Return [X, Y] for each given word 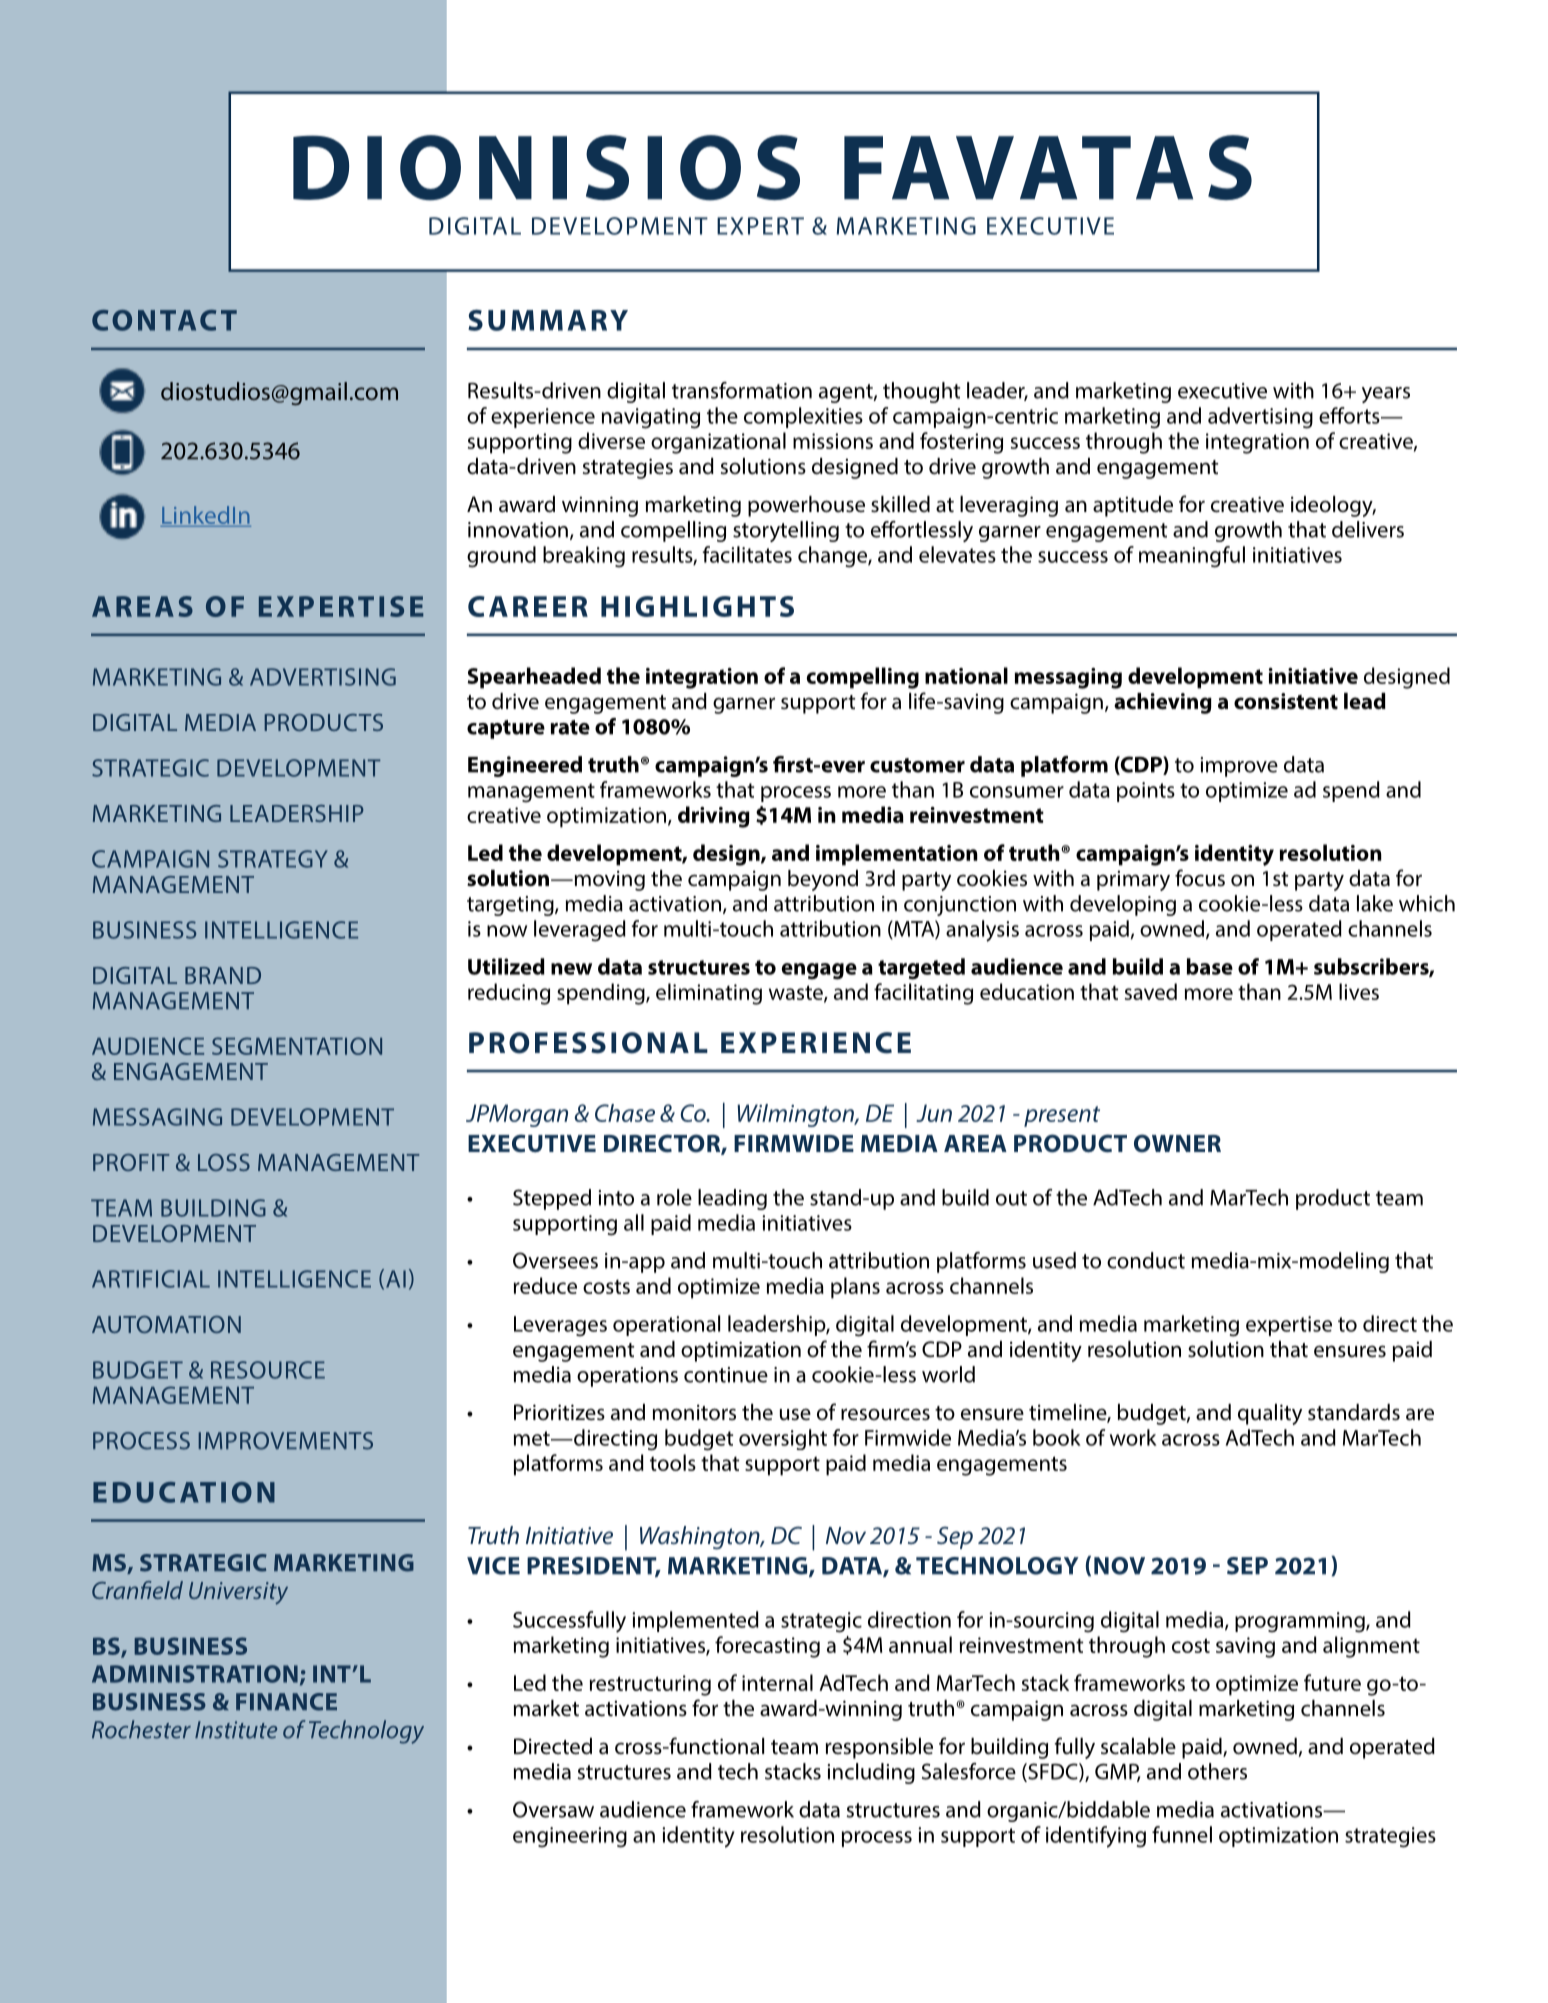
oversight [783, 1439]
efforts [1350, 415]
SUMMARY [548, 320]
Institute [236, 1730]
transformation [742, 390]
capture [506, 729]
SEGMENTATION [297, 1046]
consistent [1286, 701]
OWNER [1177, 1143]
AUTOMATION [166, 1324]
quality [1270, 1414]
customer [917, 765]
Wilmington [796, 1115]
